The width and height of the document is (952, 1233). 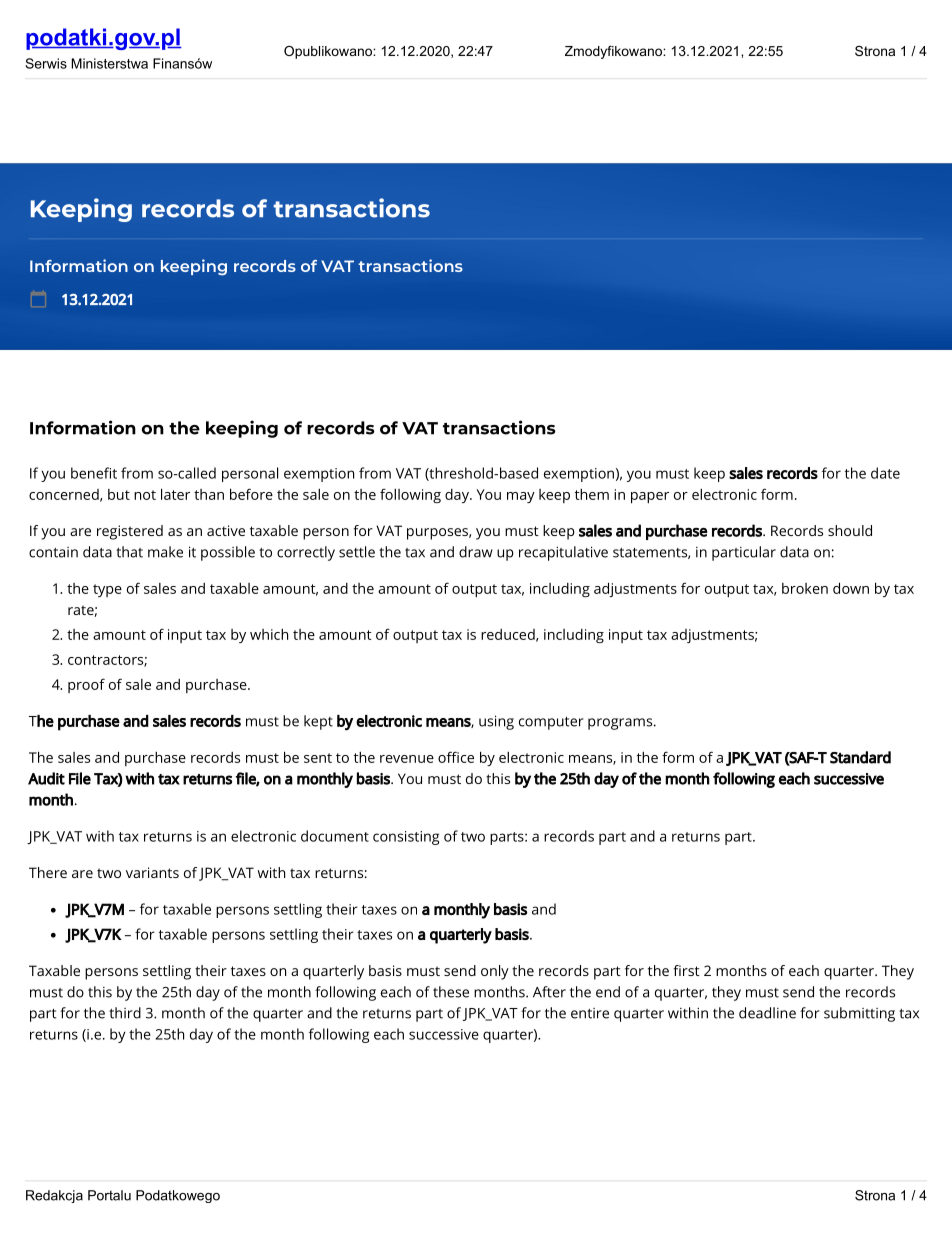 What do you see at coordinates (496, 722) in the document?
I see `using` at bounding box center [496, 722].
